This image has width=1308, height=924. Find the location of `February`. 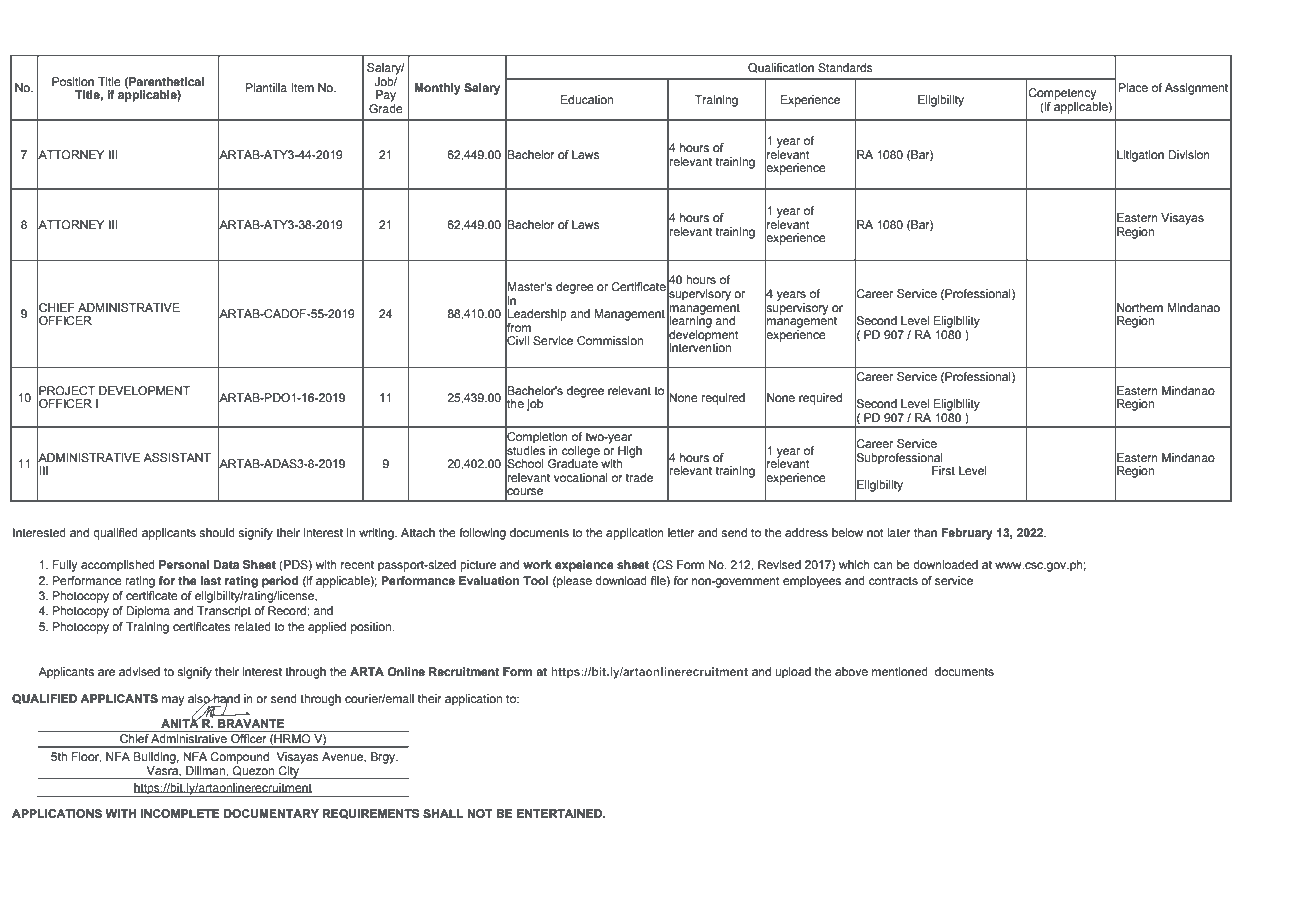

February is located at coordinates (967, 534).
